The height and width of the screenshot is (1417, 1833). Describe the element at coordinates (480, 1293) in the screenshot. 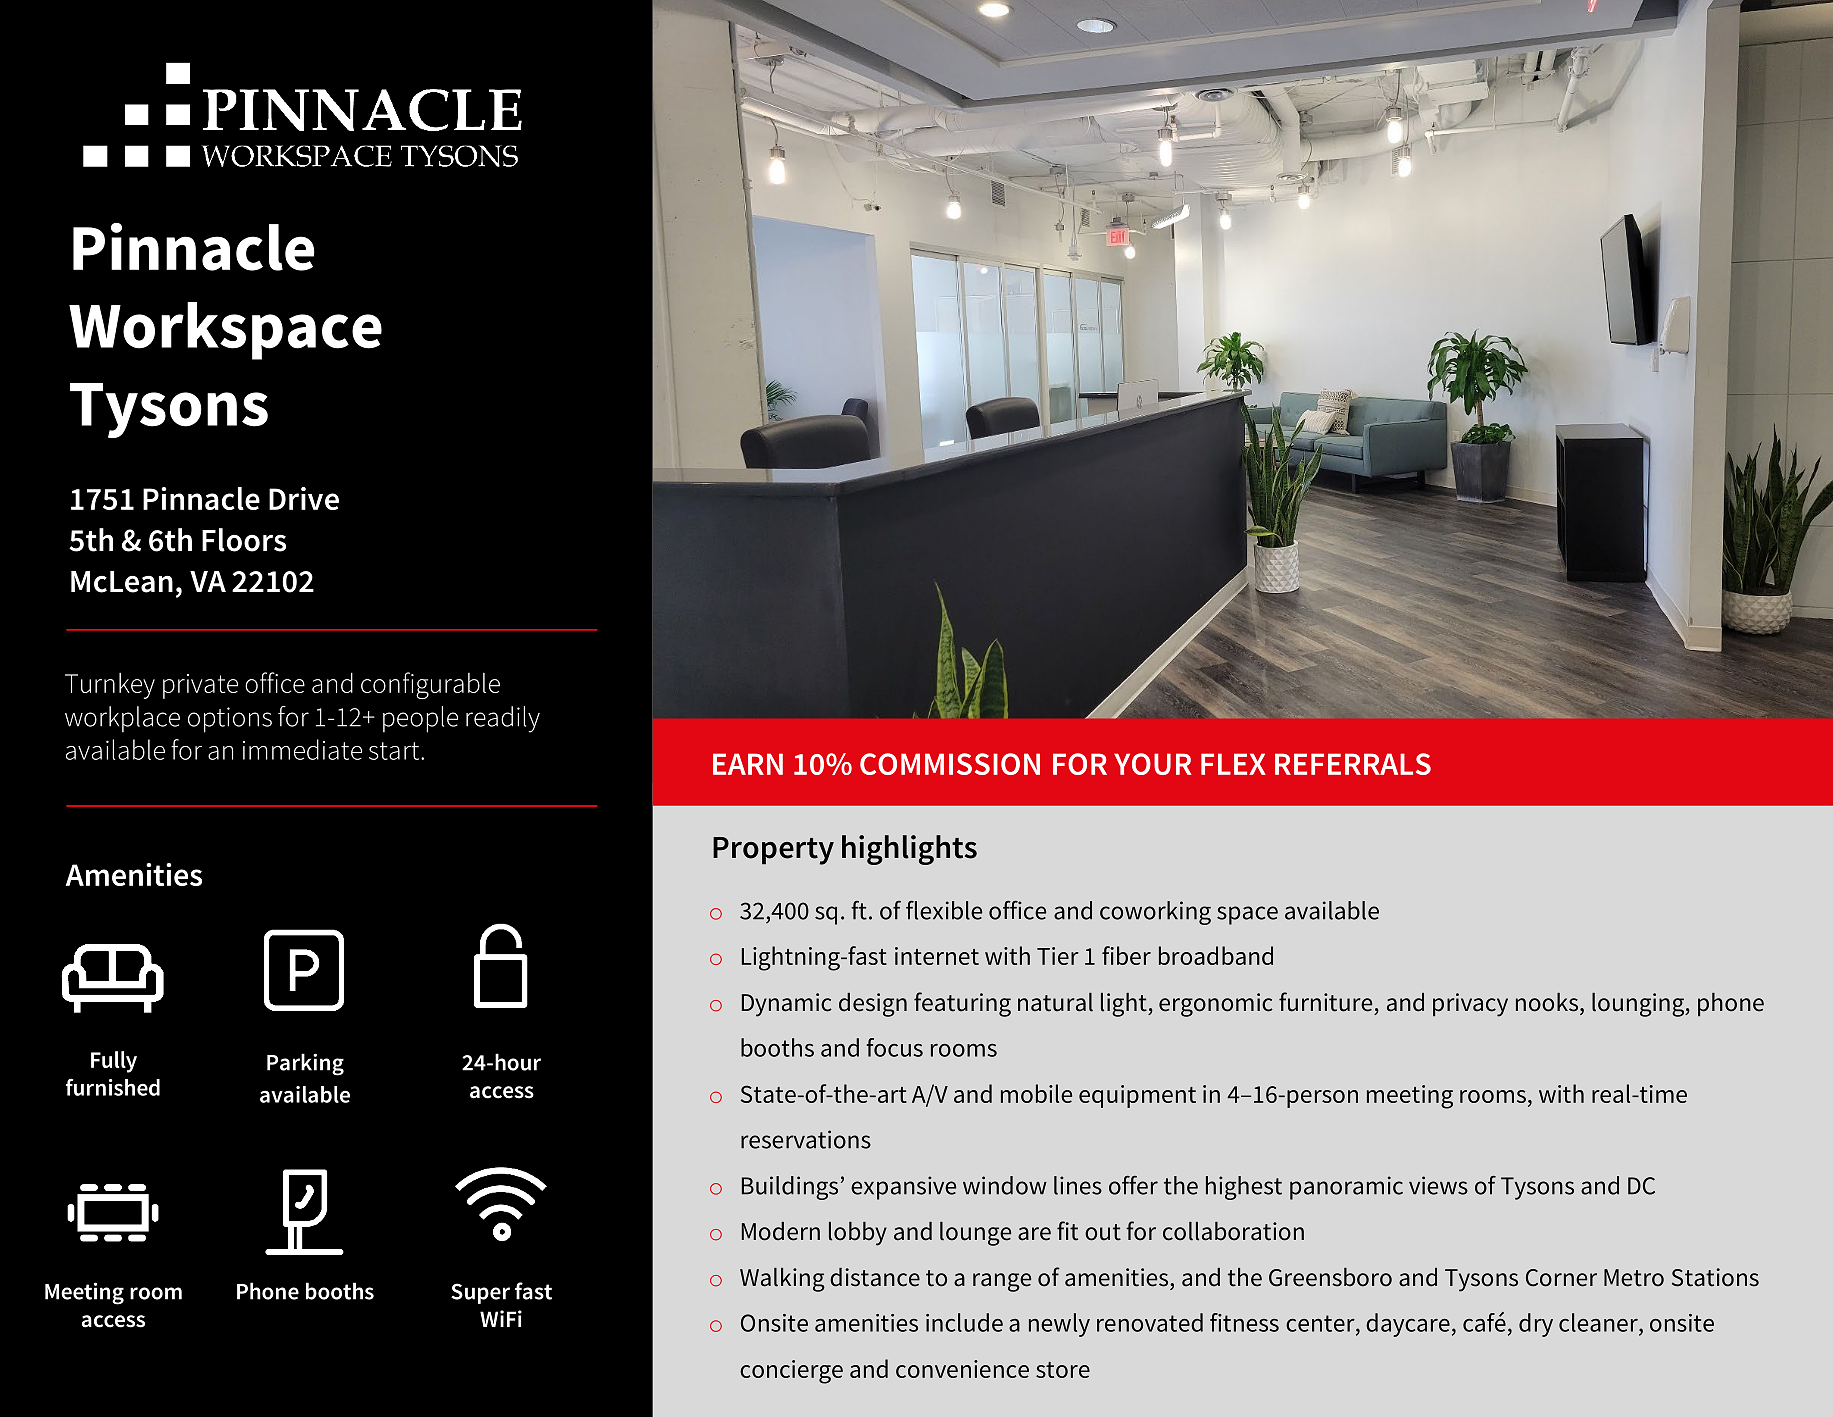

I see `Super` at that location.
